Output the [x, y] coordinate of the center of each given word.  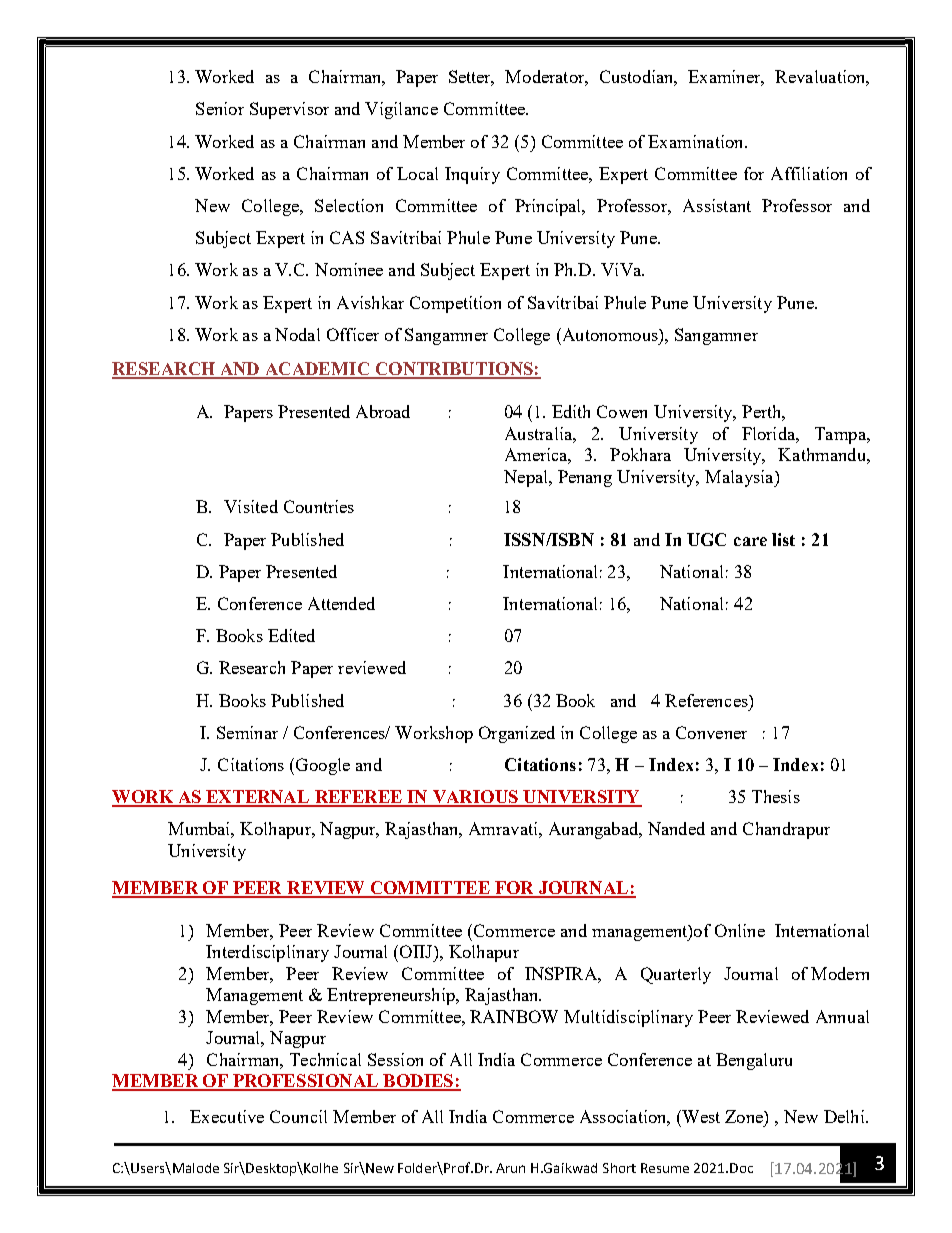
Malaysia [740, 478]
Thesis [776, 796]
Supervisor [289, 110]
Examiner [726, 78]
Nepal [527, 478]
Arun [510, 1168]
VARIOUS [475, 798]
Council [298, 1116]
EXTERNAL [258, 798]
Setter [471, 78]
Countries [319, 506]
